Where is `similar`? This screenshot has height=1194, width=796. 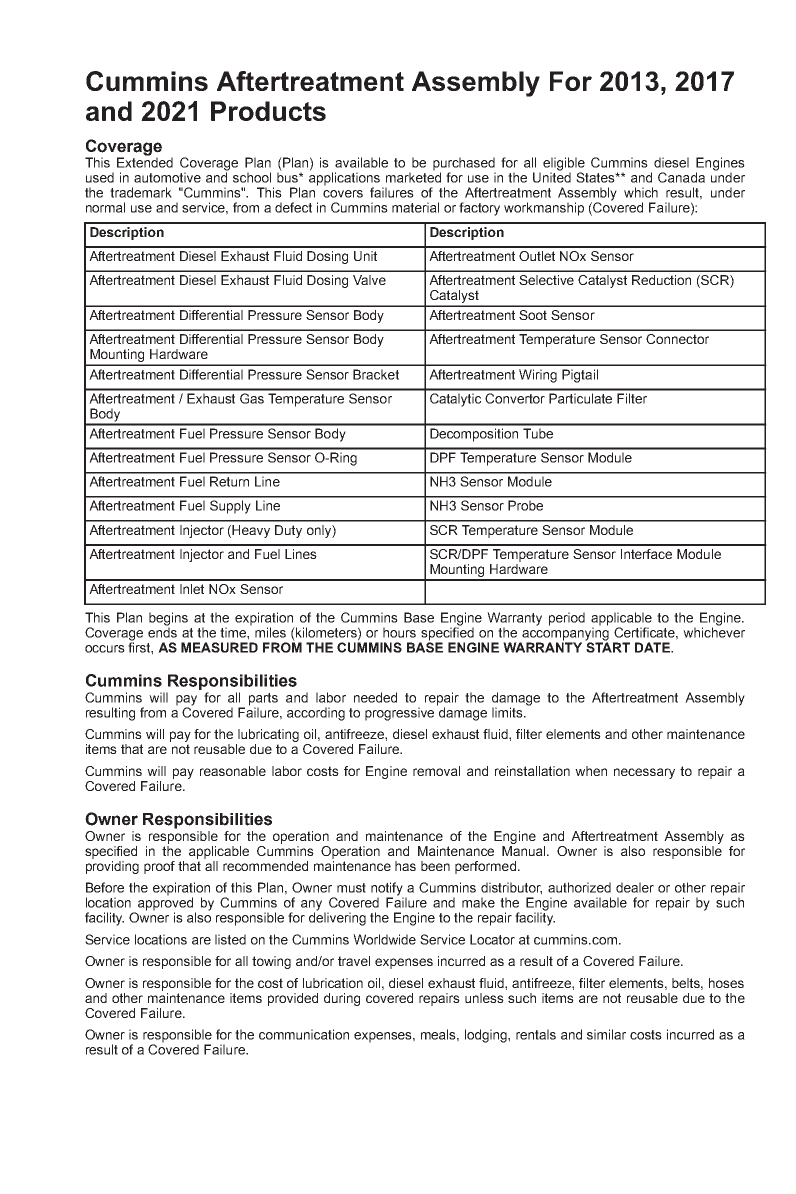
similar is located at coordinates (606, 1034).
